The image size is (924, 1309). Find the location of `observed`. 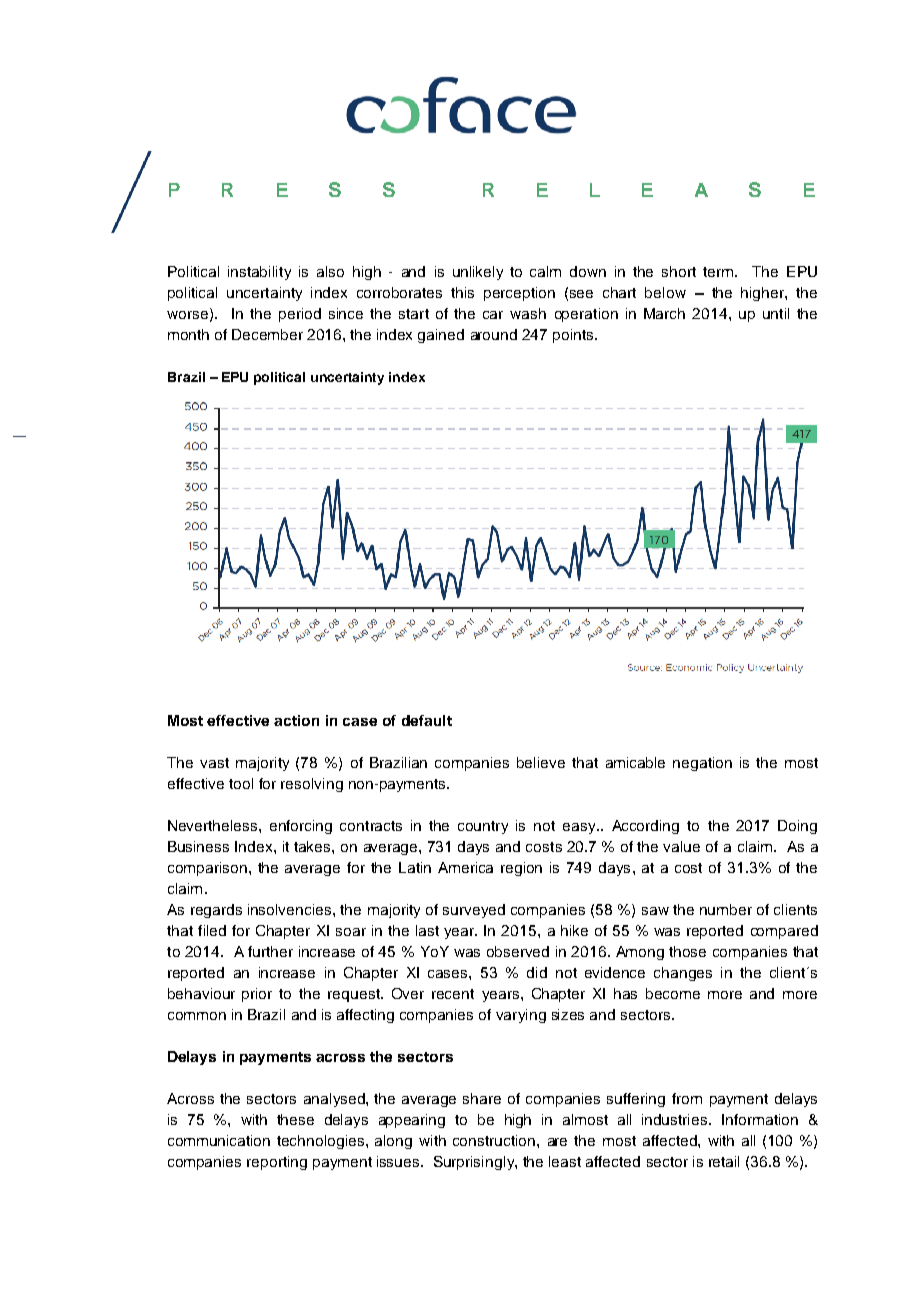

observed is located at coordinates (518, 951).
